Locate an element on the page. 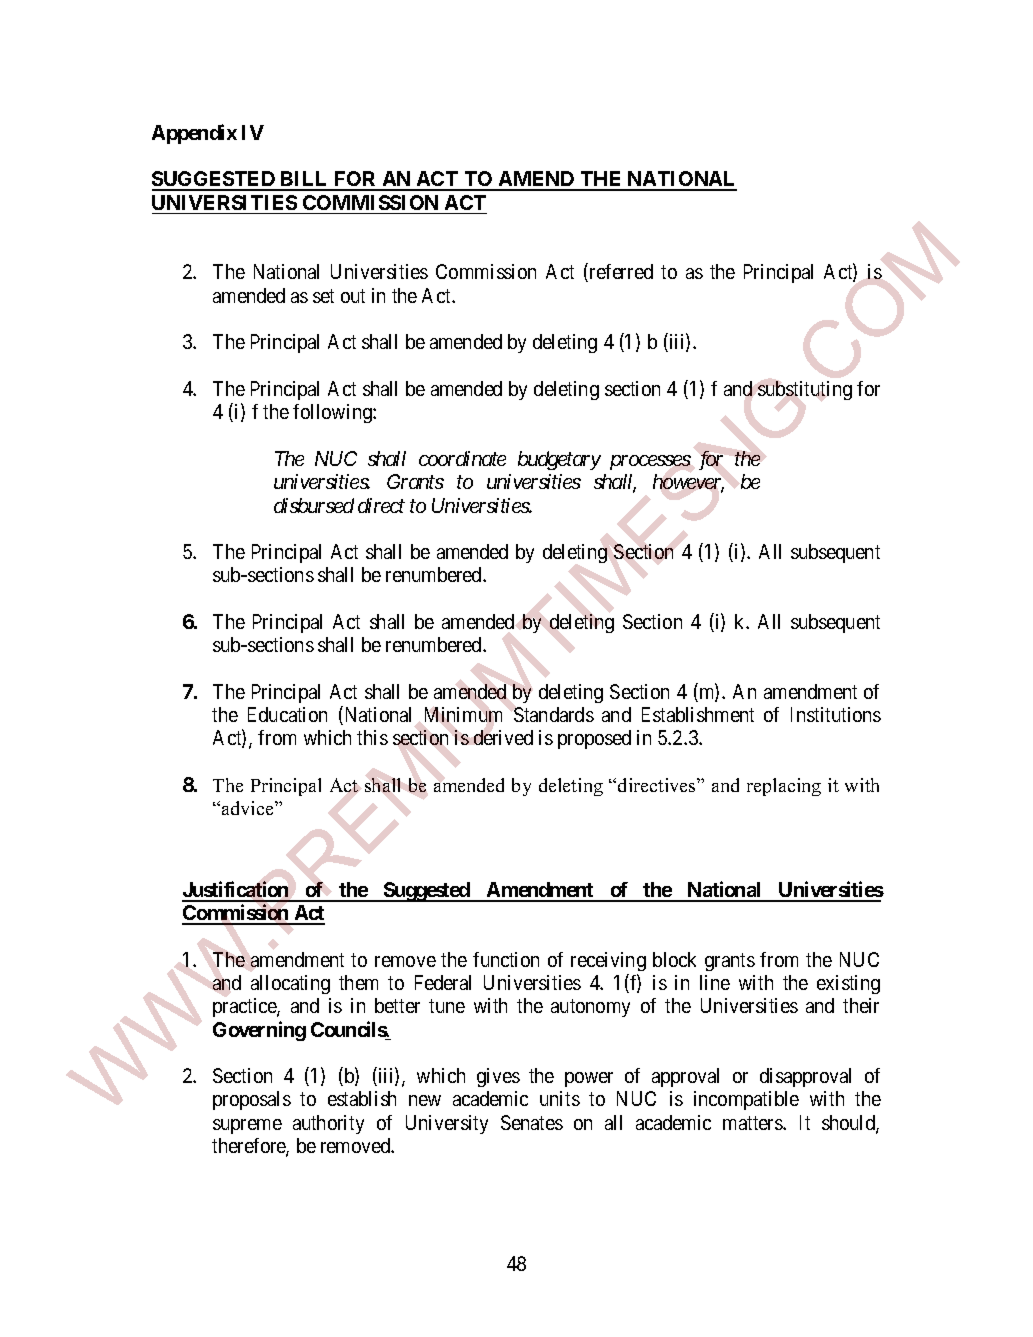 Image resolution: width=1033 pixels, height=1337 pixels. substituting is located at coordinates (805, 390).
